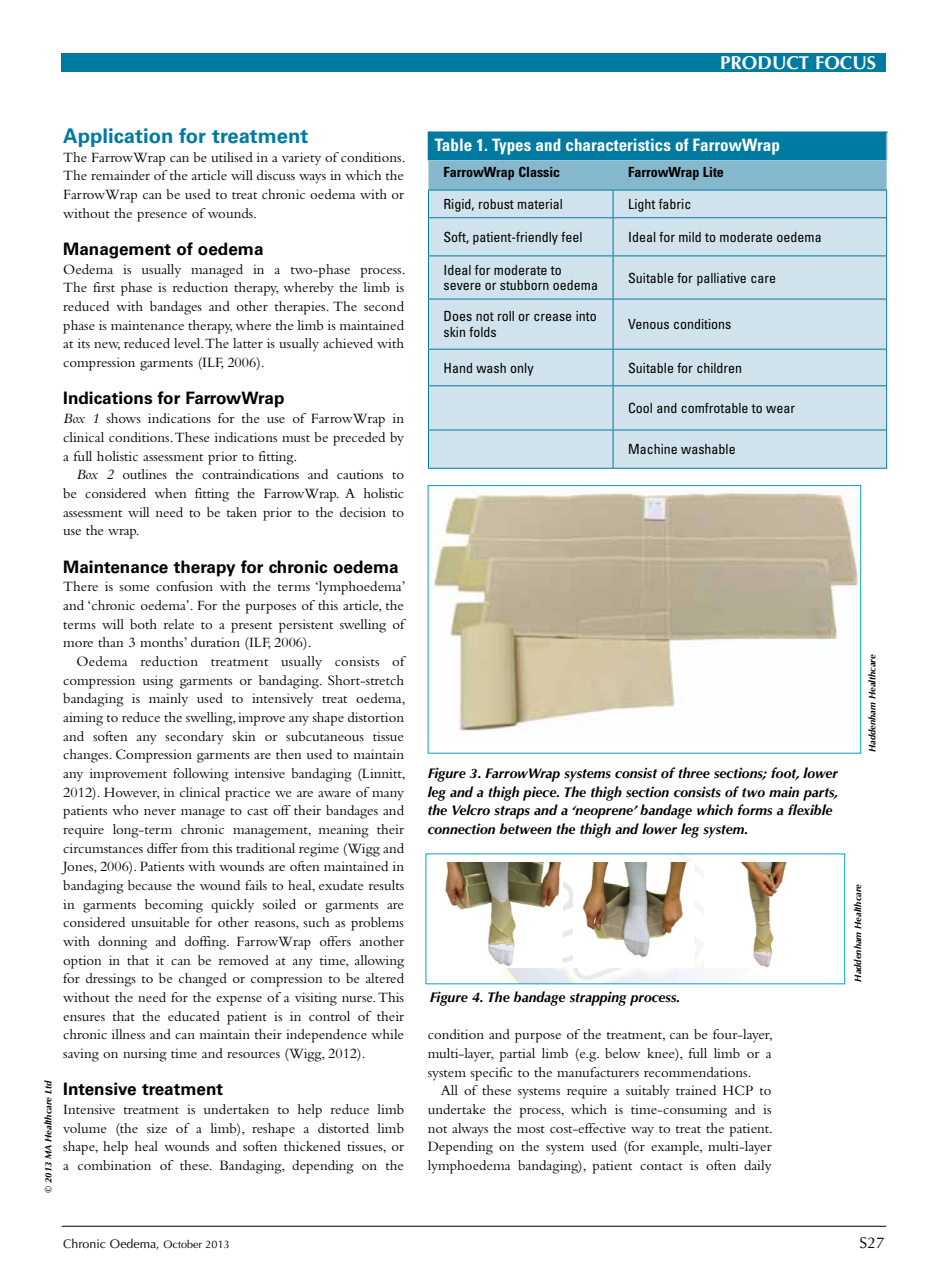 The width and height of the screenshot is (948, 1288). What do you see at coordinates (461, 829) in the screenshot?
I see `connection` at bounding box center [461, 829].
